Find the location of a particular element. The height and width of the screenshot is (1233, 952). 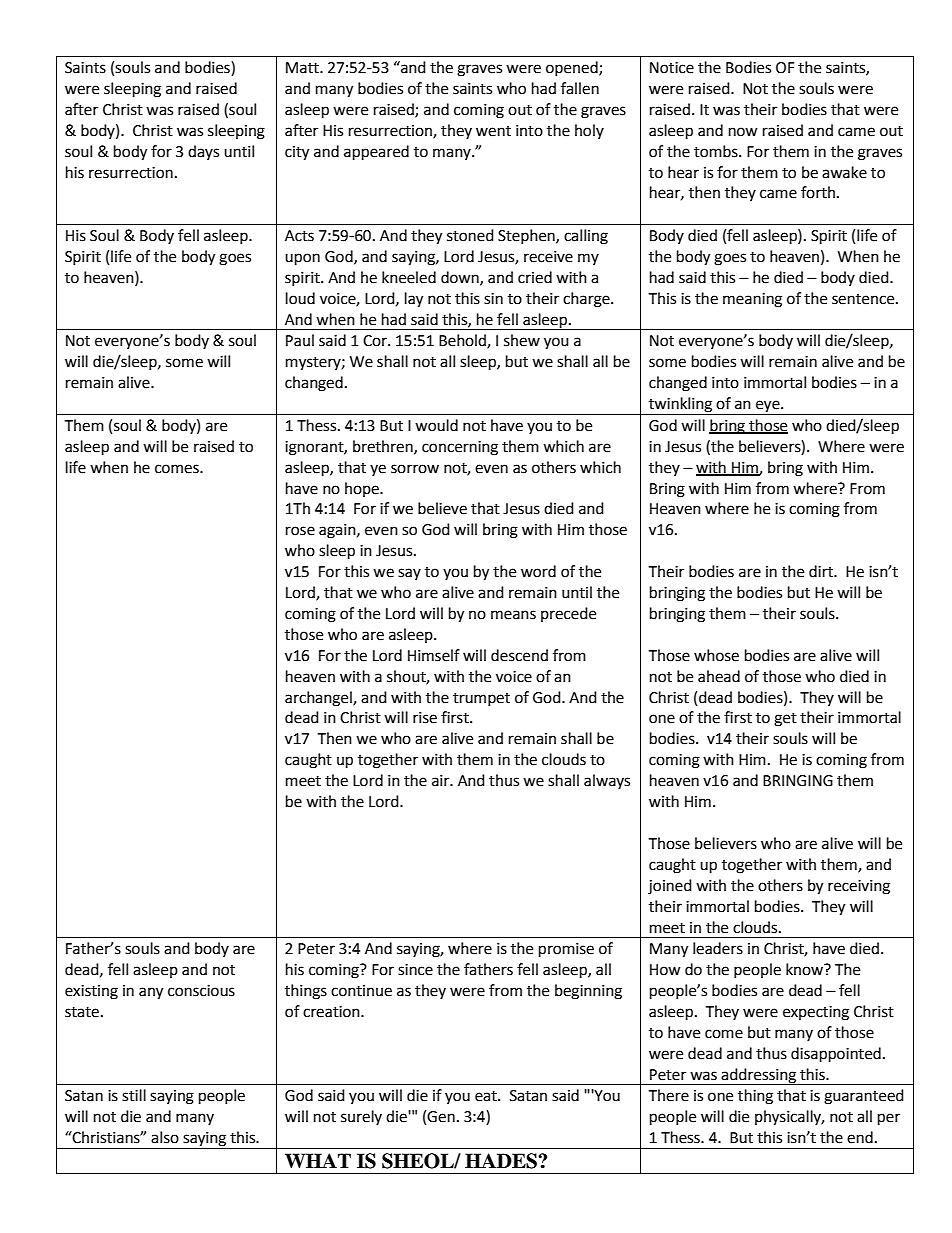

dirt is located at coordinates (822, 571).
